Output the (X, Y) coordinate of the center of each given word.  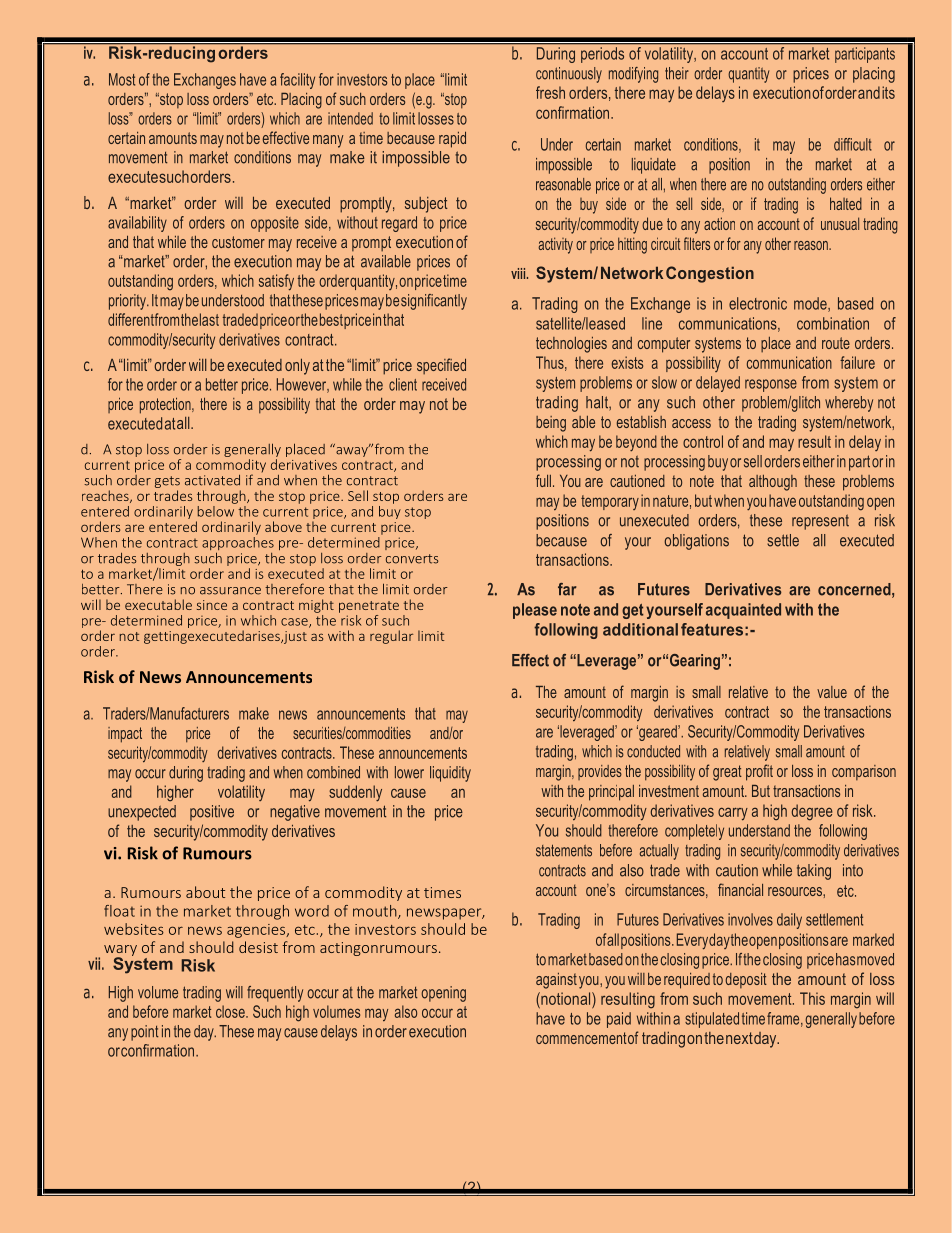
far (567, 589)
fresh (550, 92)
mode (811, 304)
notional (566, 998)
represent (820, 522)
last (209, 319)
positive (212, 813)
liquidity (450, 774)
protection (166, 406)
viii (519, 273)
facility (297, 81)
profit (759, 772)
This (812, 998)
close (231, 1011)
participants (865, 55)
